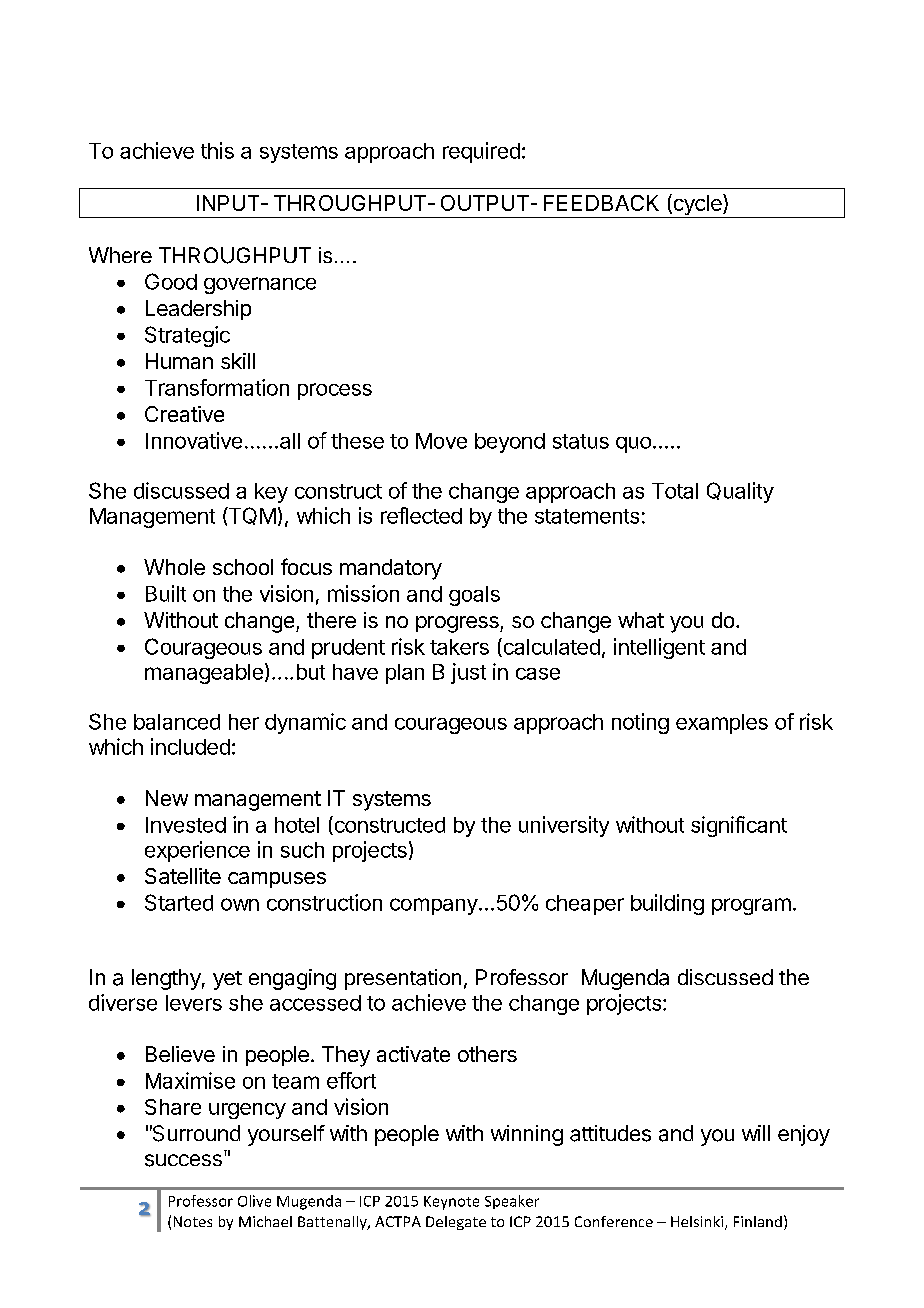  Describe the element at coordinates (217, 150) in the screenshot. I see `this` at that location.
